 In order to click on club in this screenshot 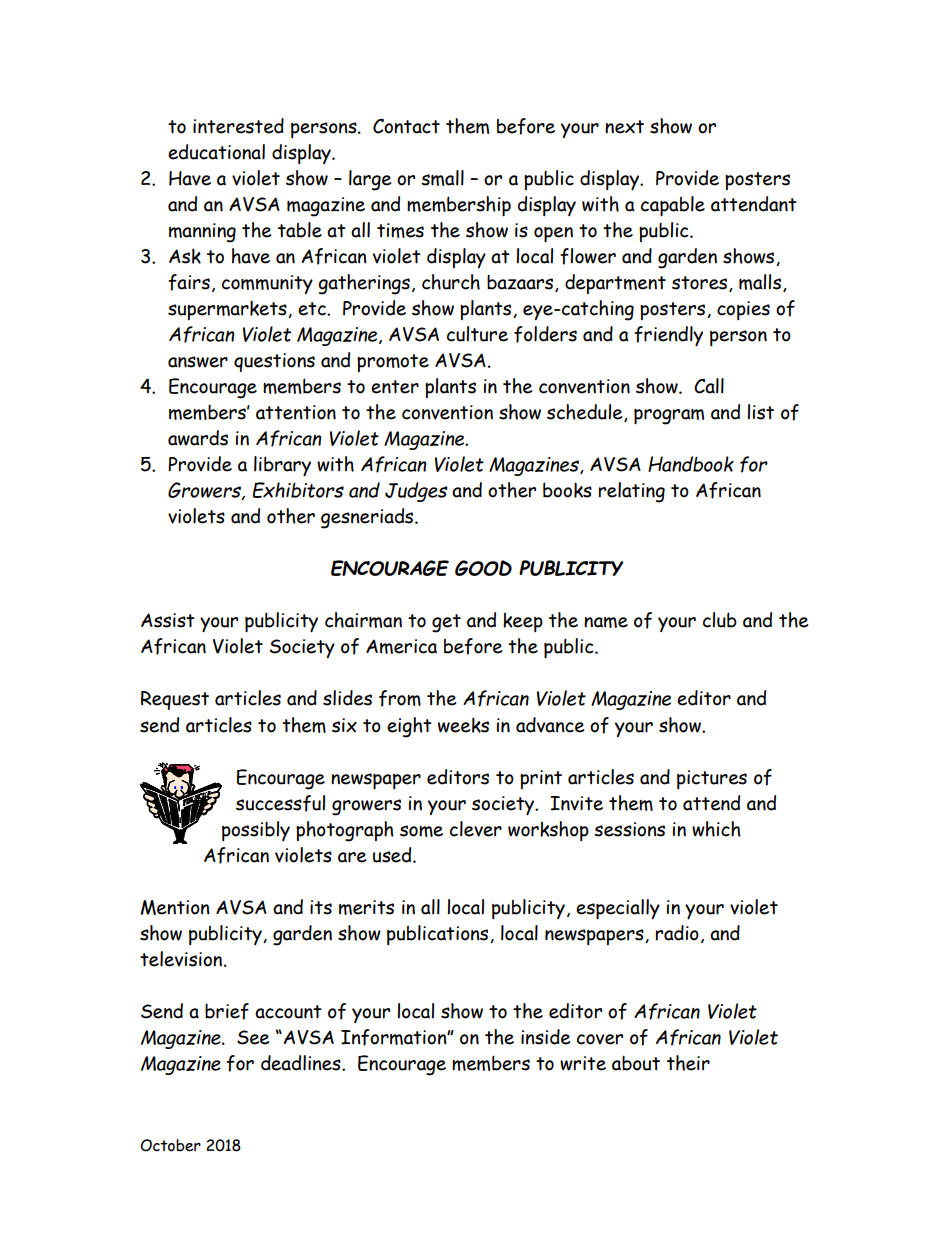, I will do `click(720, 620)`.
